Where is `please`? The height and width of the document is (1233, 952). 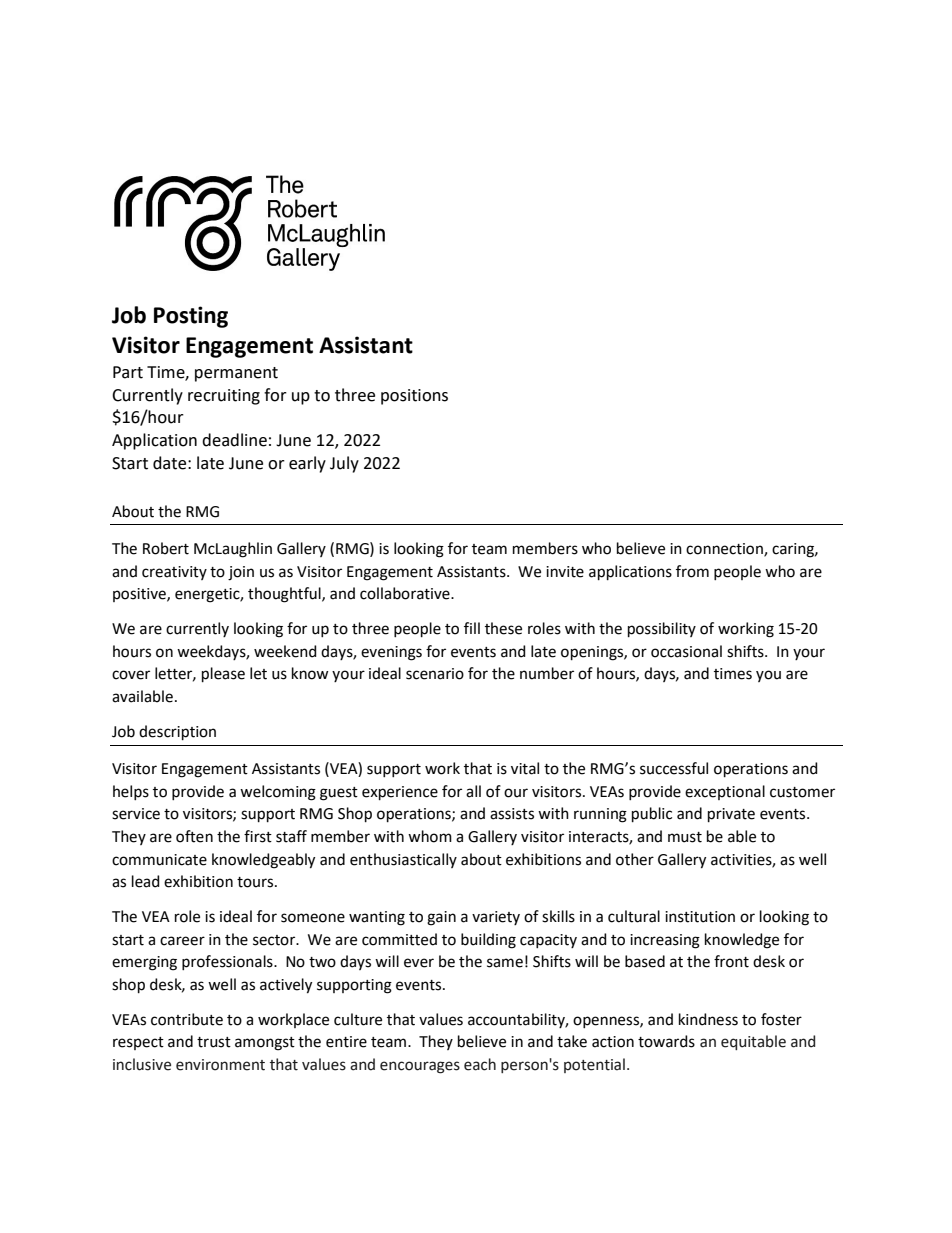
please is located at coordinates (223, 674).
